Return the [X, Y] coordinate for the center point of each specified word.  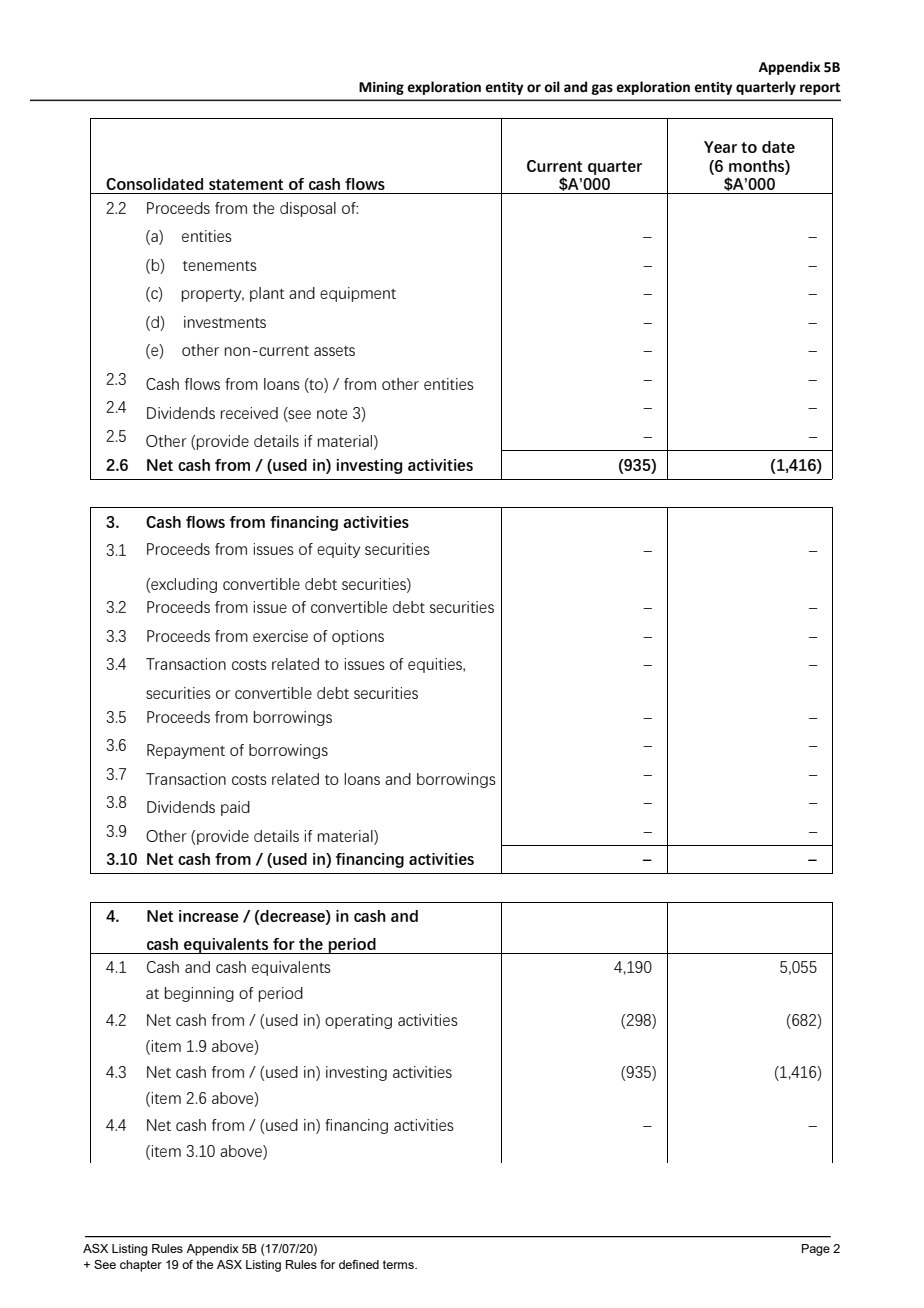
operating [358, 1021]
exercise [280, 636]
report [820, 89]
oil [552, 87]
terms [399, 1264]
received [249, 413]
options [358, 637]
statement [246, 184]
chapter [141, 1266]
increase [209, 916]
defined [359, 1264]
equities [436, 665]
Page [816, 1250]
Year [720, 147]
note [332, 414]
